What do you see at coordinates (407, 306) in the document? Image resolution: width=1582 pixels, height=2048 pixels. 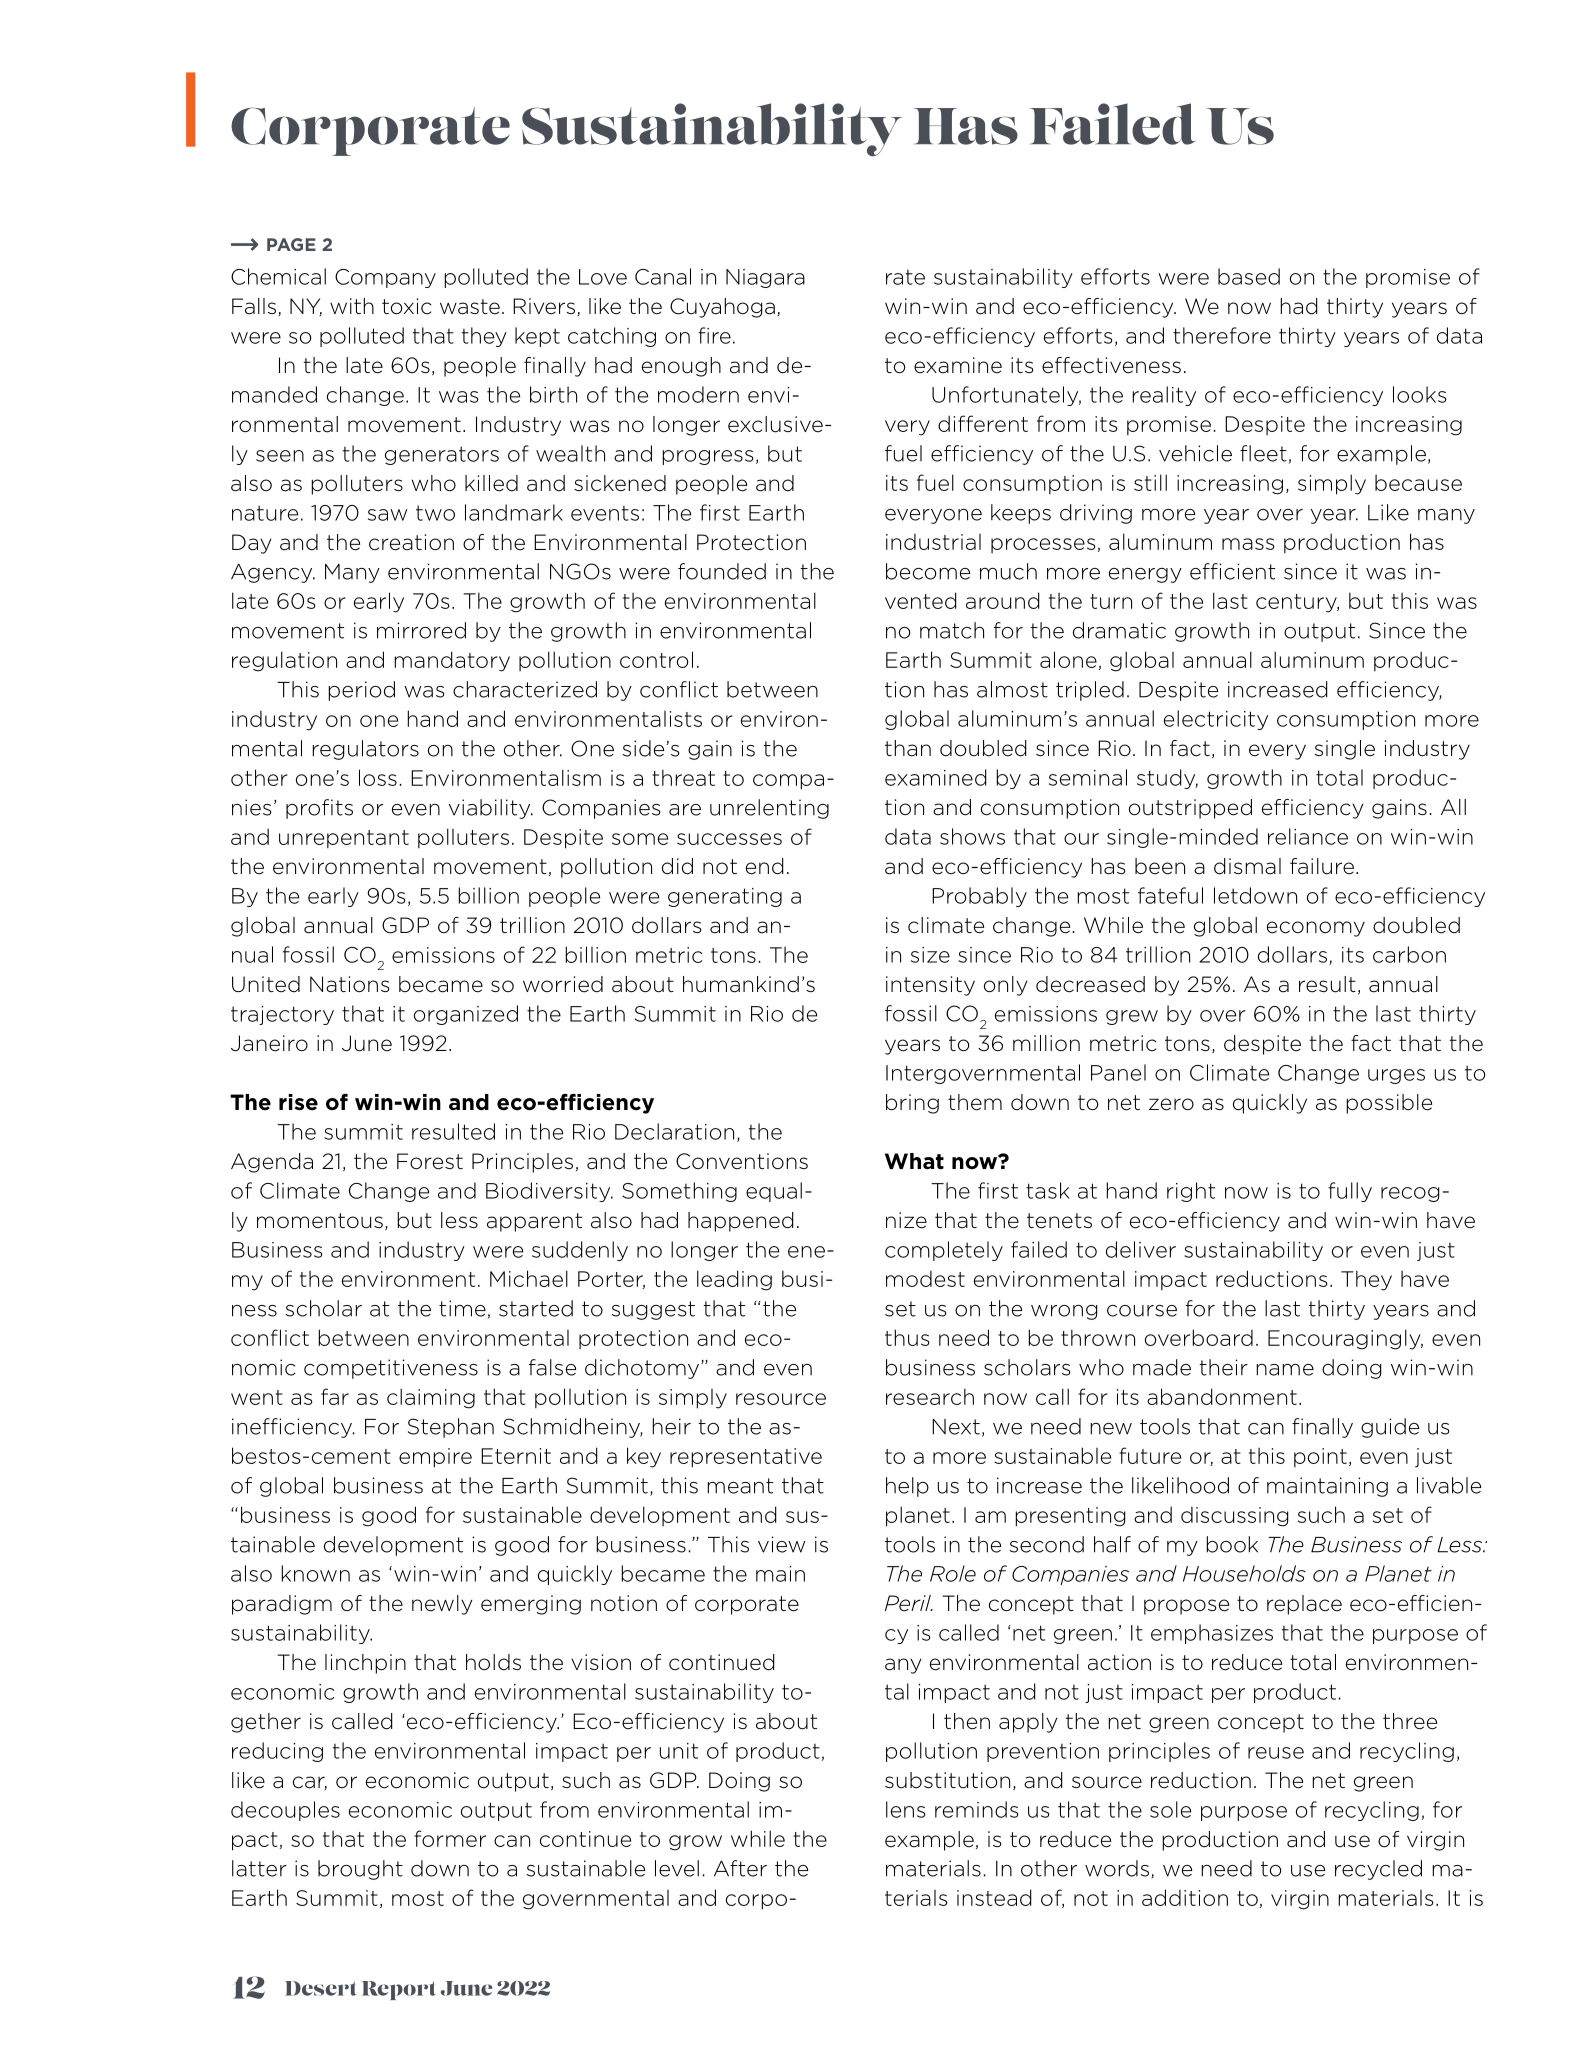 I see `toxic` at bounding box center [407, 306].
